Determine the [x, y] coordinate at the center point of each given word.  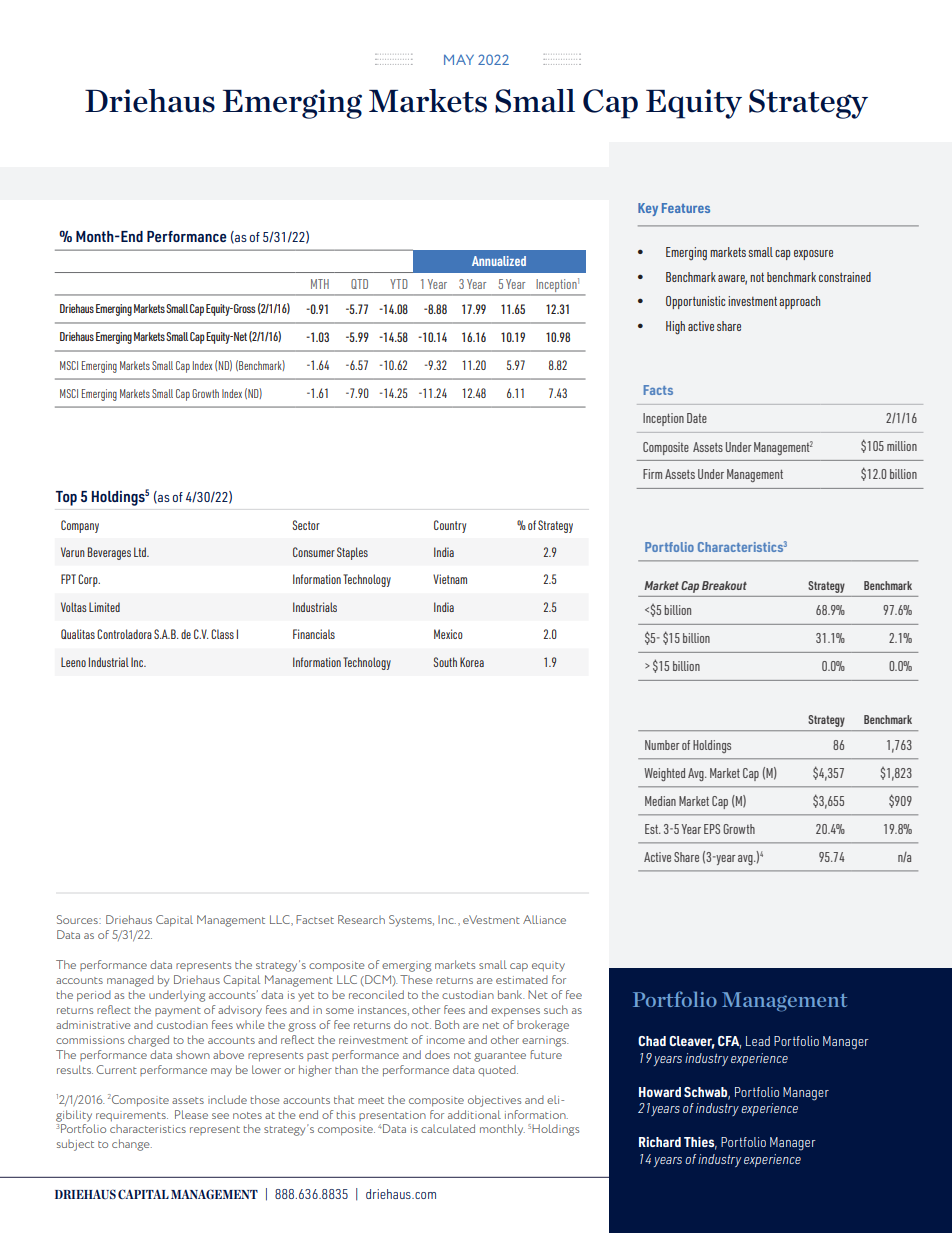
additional [474, 1114]
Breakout [724, 585]
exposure [813, 255]
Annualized [499, 261]
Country [450, 526]
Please [191, 1114]
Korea [472, 662]
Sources [78, 919]
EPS [712, 829]
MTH [320, 284]
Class [222, 634]
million [902, 446]
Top [66, 498]
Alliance [544, 919]
